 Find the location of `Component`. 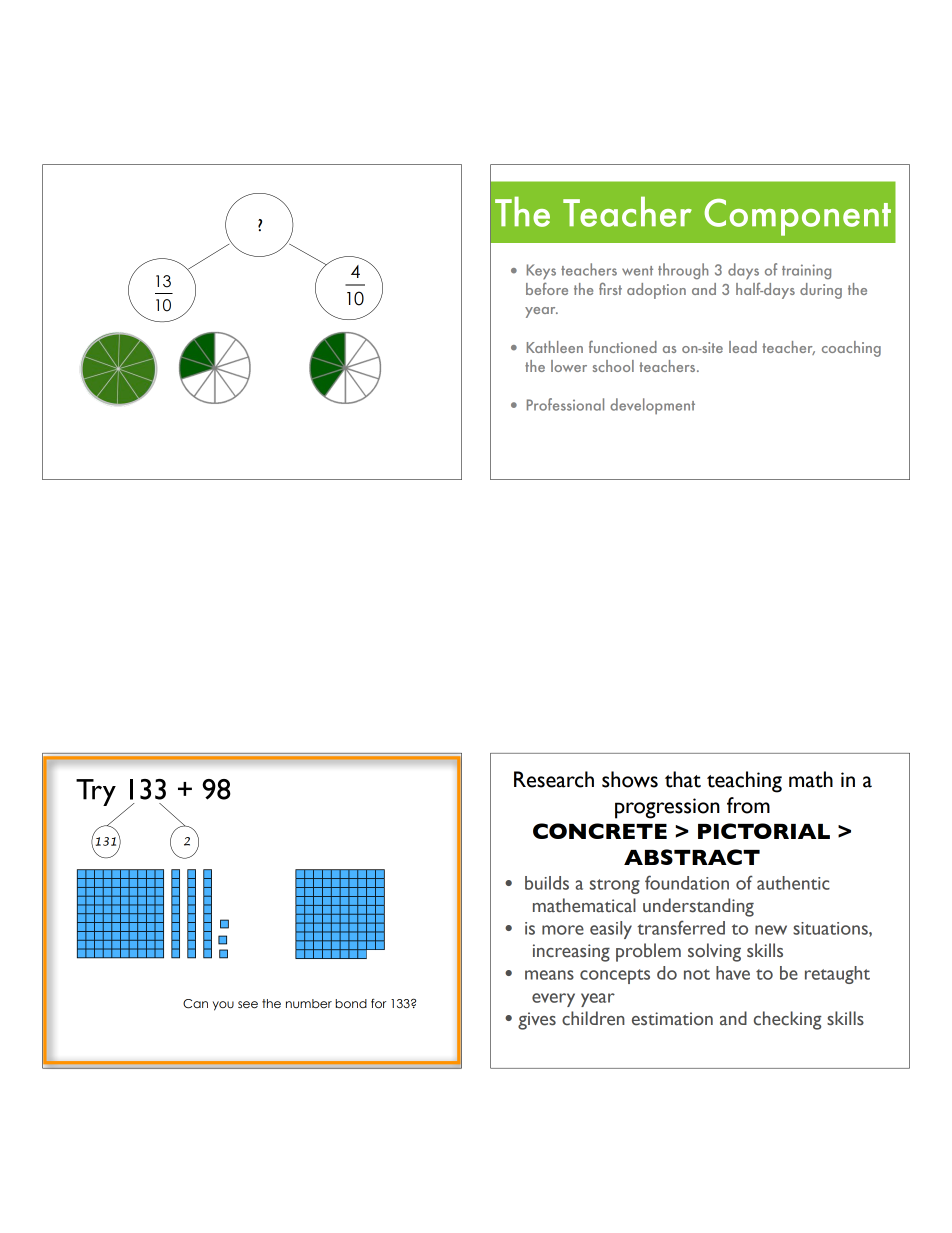

Component is located at coordinates (798, 217).
